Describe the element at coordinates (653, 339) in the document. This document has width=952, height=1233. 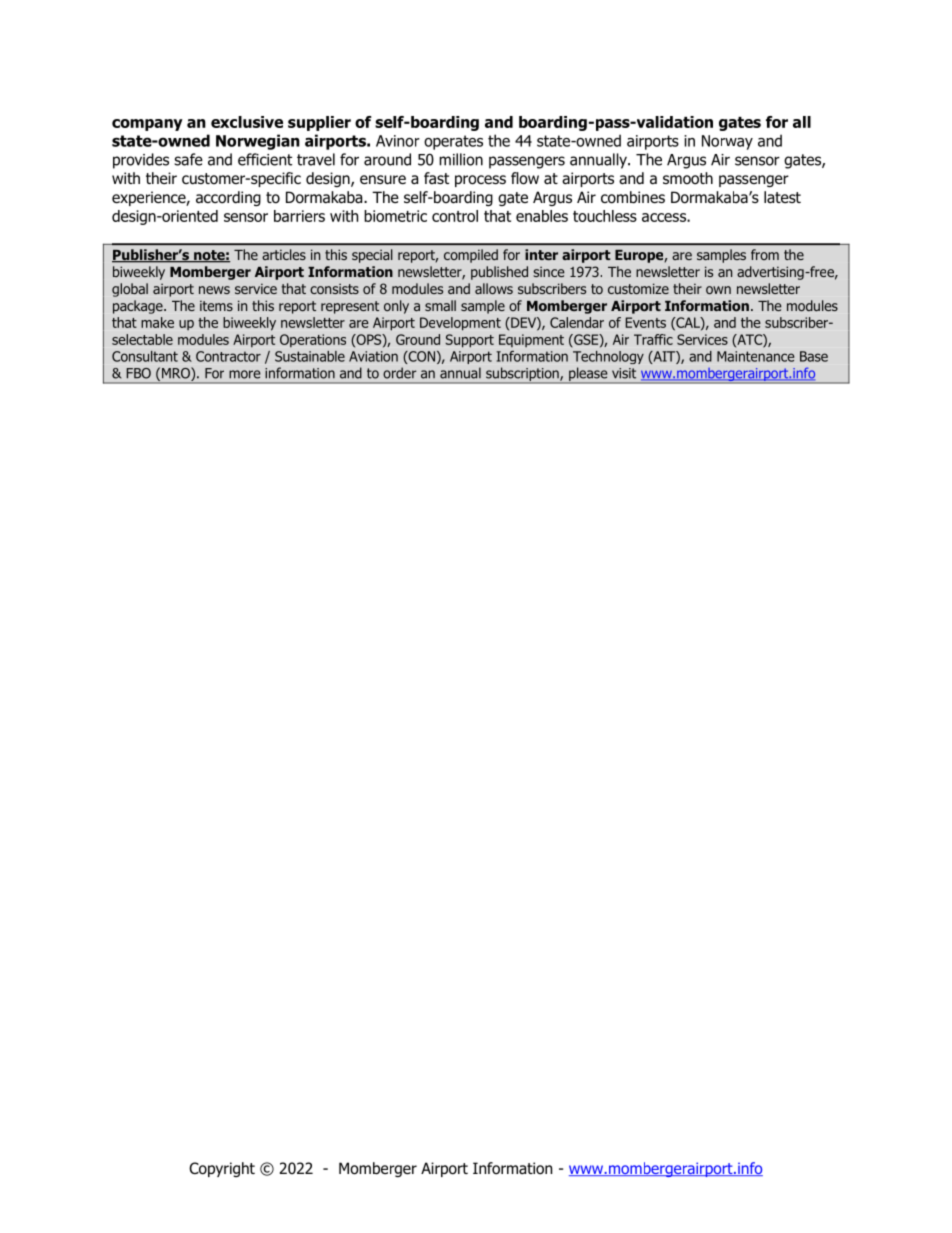
I see `Traffic` at that location.
